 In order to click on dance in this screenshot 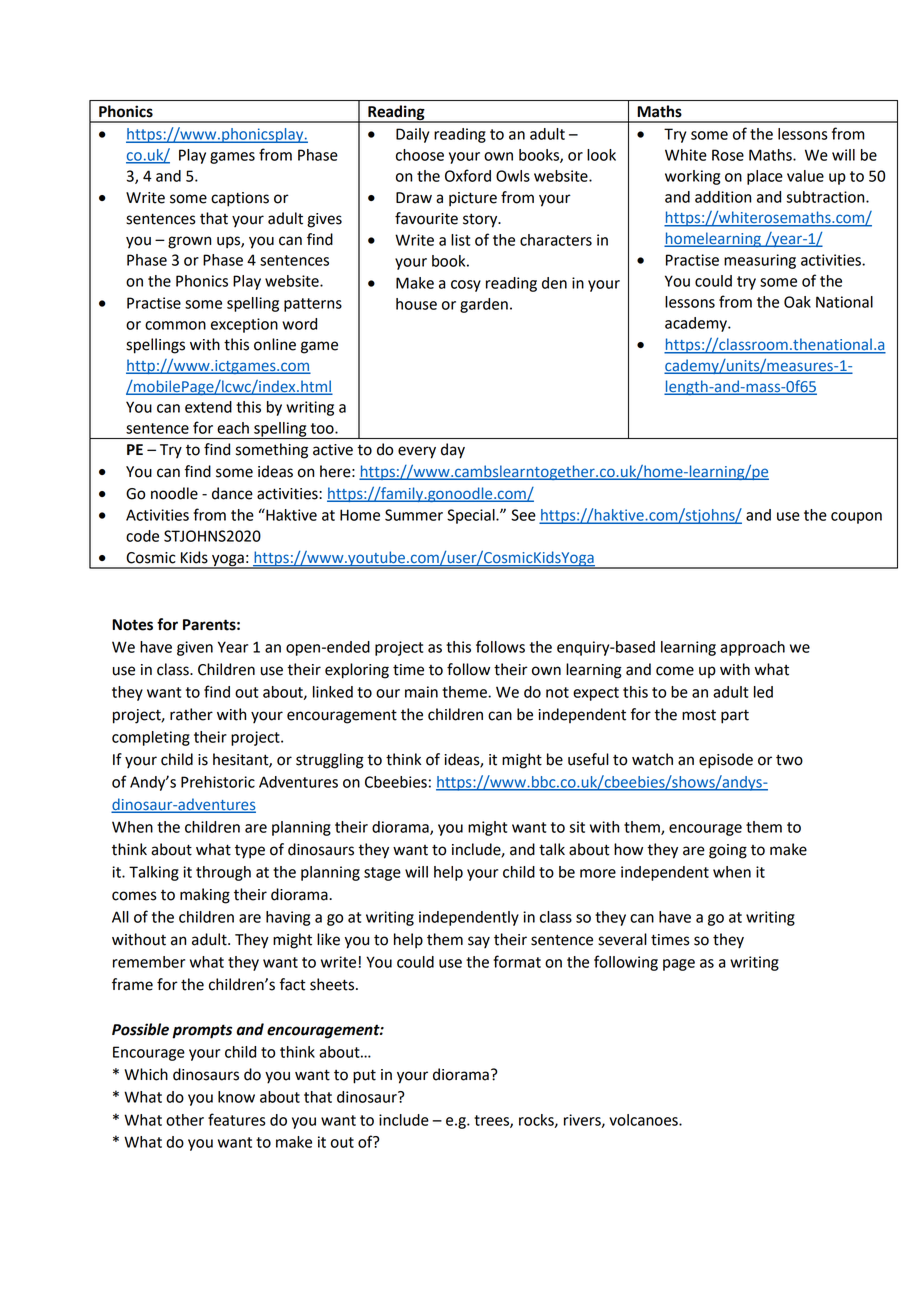, I will do `click(232, 493)`.
